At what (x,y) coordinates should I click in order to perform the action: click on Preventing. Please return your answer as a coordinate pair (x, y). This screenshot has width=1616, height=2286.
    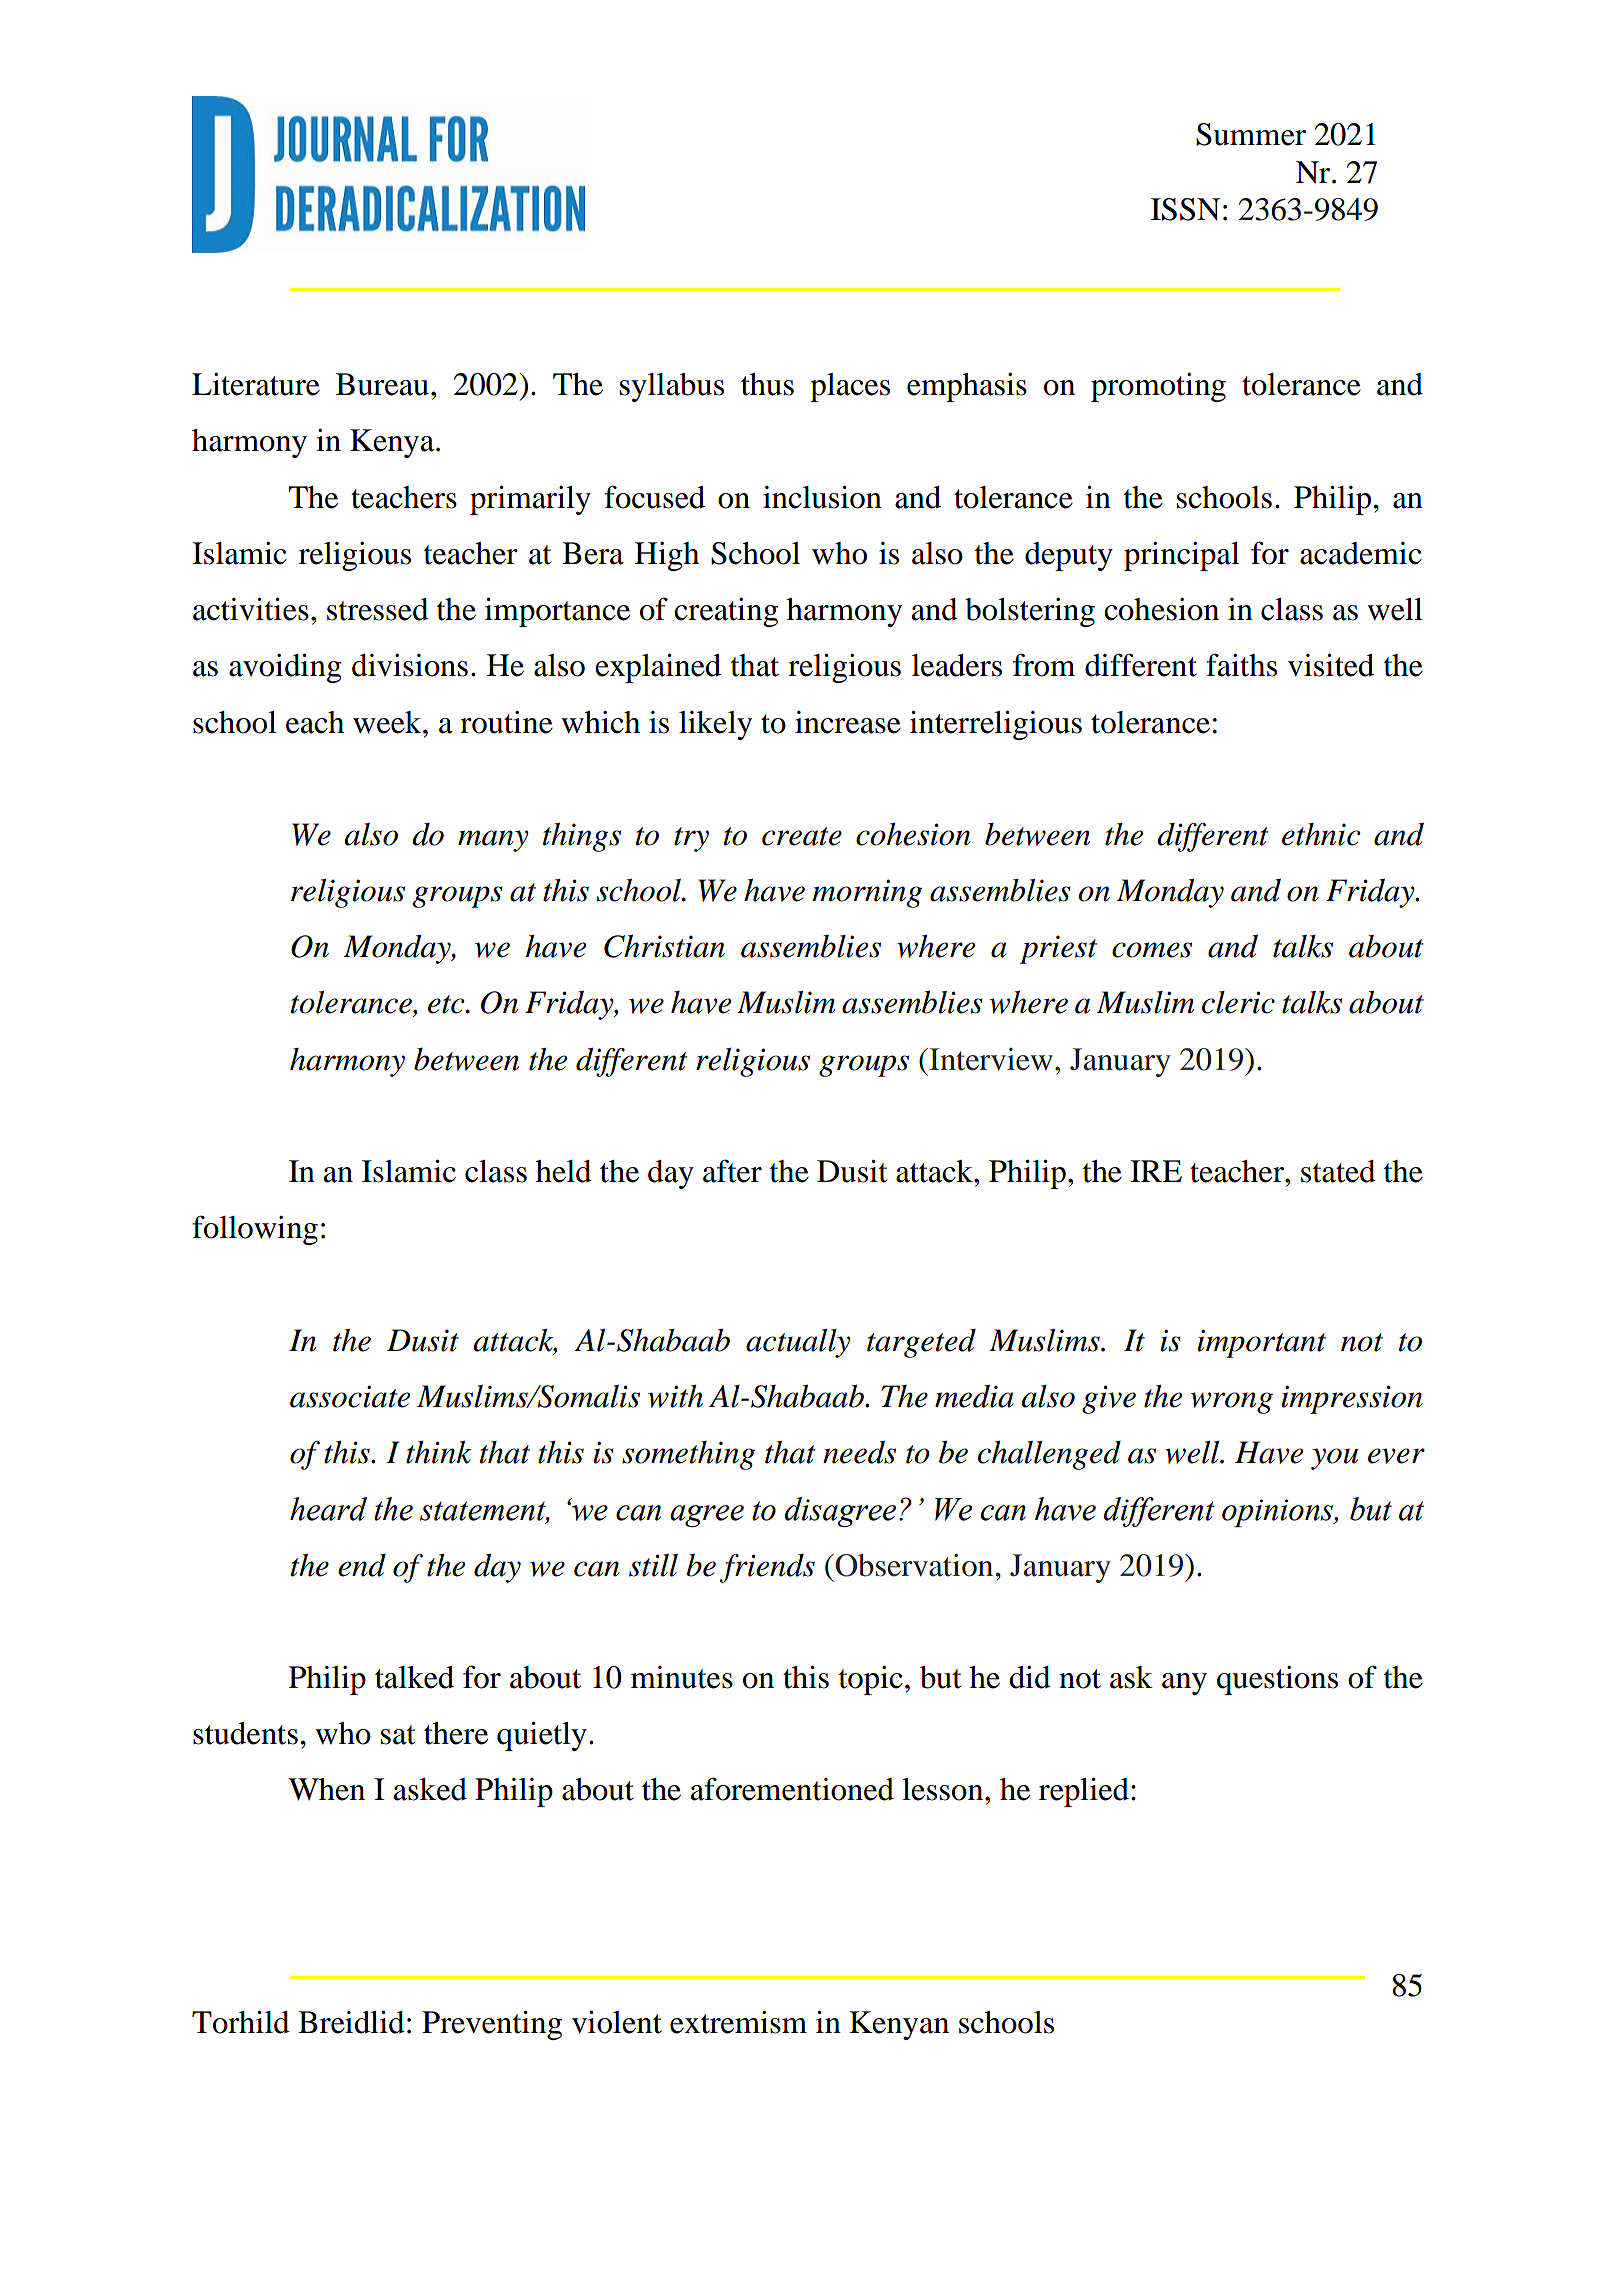
    Looking at the image, I should click on (492, 2025).
